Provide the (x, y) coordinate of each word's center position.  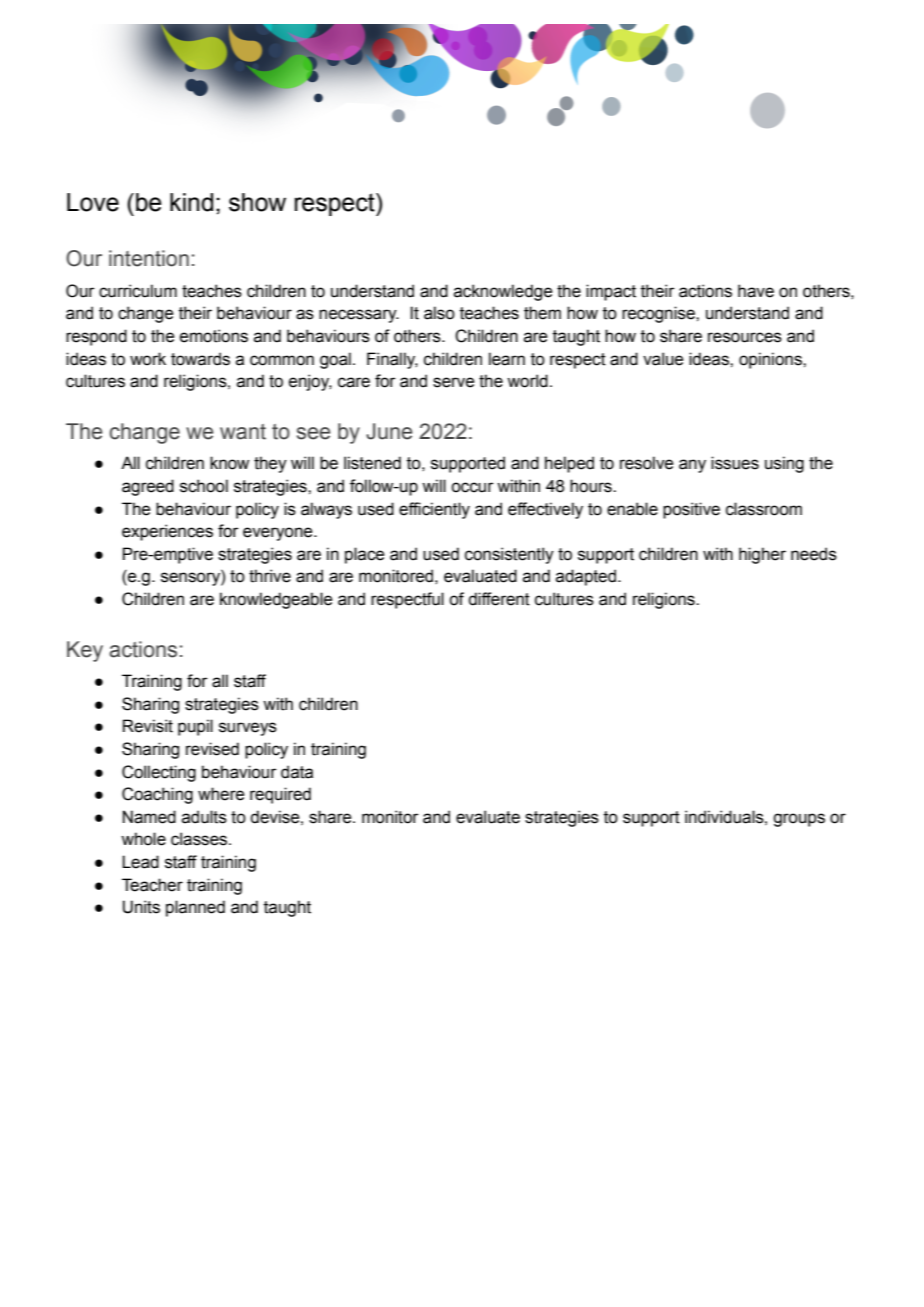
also (439, 313)
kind (191, 202)
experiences (167, 532)
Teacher (152, 885)
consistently (509, 555)
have (756, 291)
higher (762, 555)
